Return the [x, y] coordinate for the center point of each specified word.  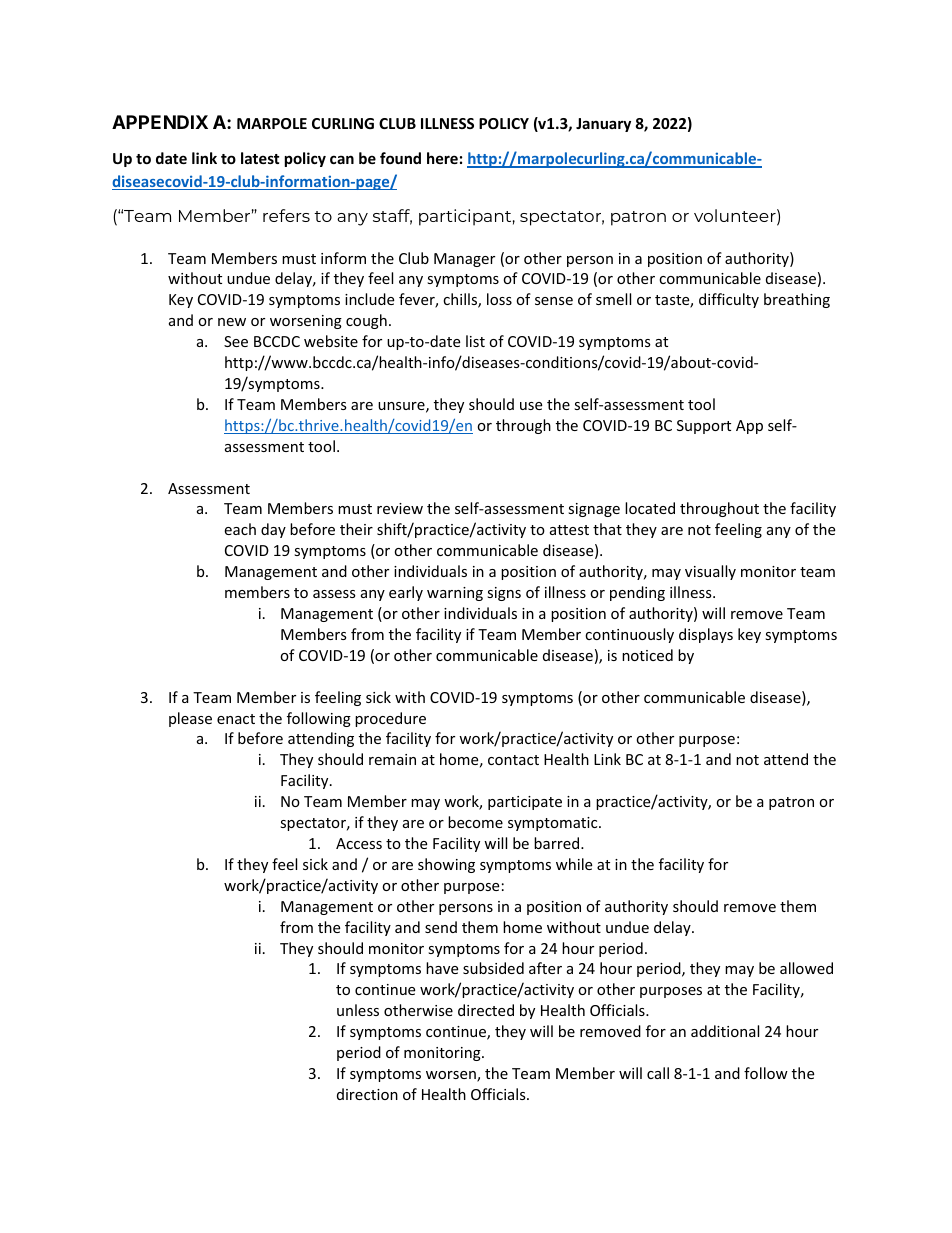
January [603, 125]
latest [260, 158]
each [240, 529]
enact [236, 719]
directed [486, 1010]
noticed [647, 655]
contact [513, 760]
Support [704, 427]
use [531, 406]
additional [725, 1031]
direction [367, 1094]
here [442, 158]
